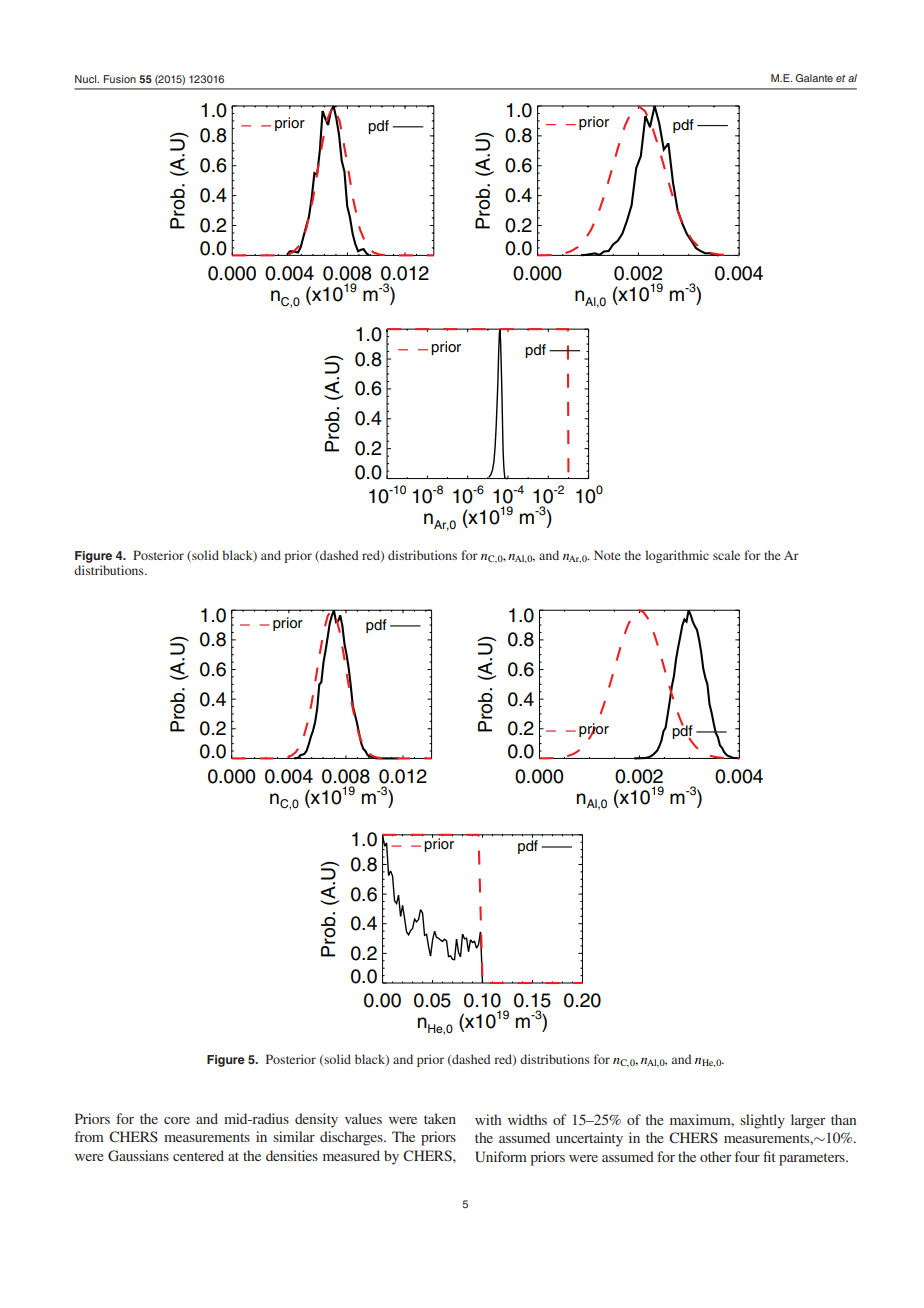  What do you see at coordinates (607, 555) in the screenshot?
I see `Note` at bounding box center [607, 555].
